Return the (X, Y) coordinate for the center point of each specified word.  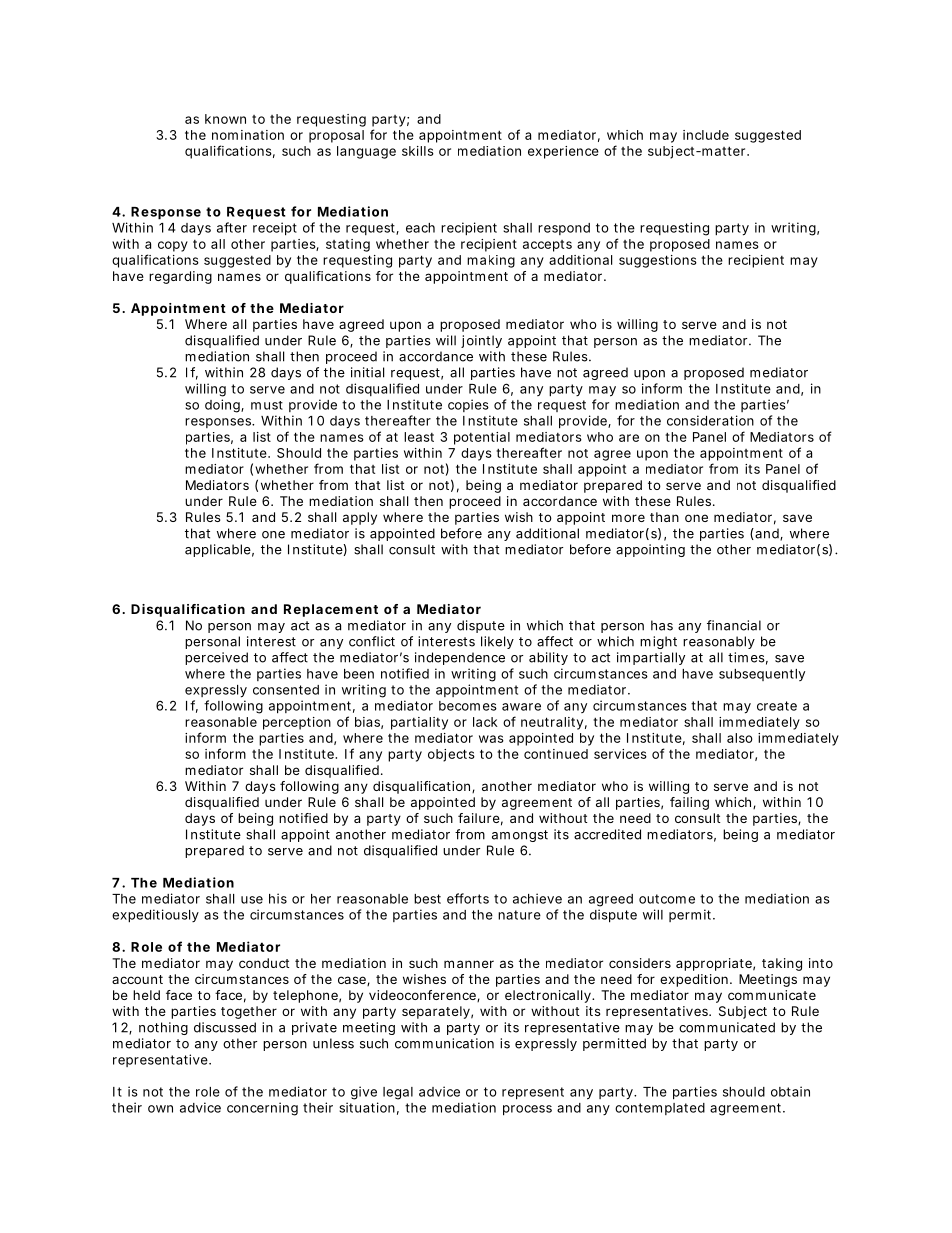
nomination (248, 135)
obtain (790, 1091)
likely (497, 642)
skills (418, 151)
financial (734, 625)
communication (444, 1043)
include (706, 135)
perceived (216, 658)
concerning (262, 1109)
